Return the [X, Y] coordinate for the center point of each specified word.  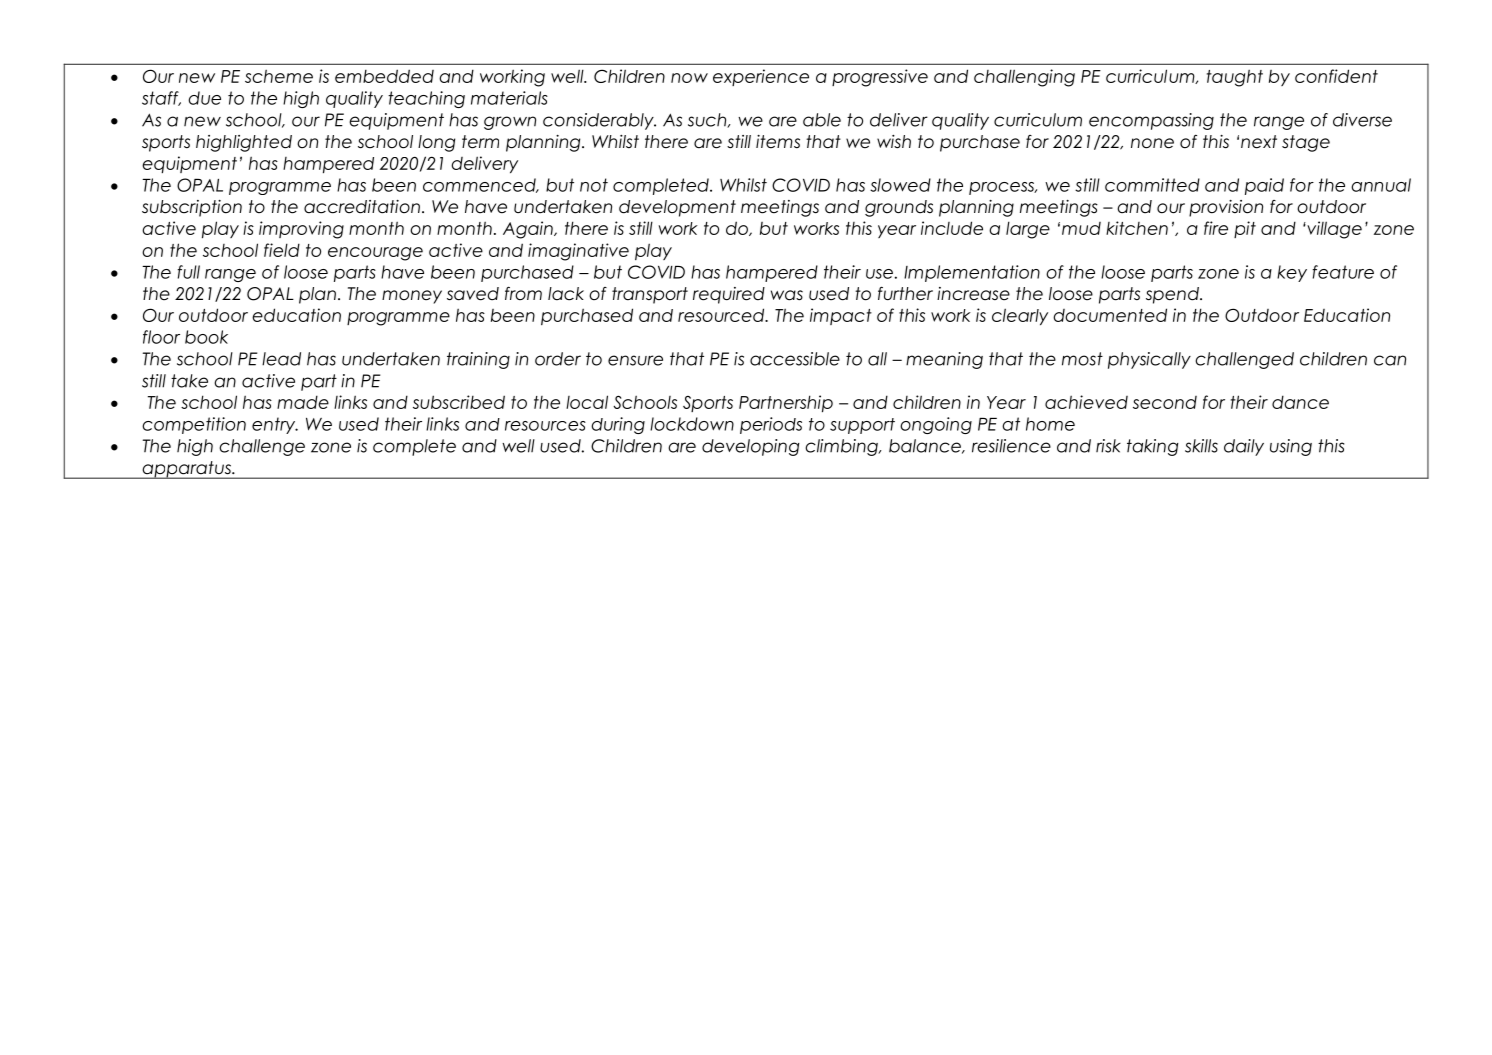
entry [275, 425]
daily [1244, 447]
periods [771, 425]
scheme [279, 76]
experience [761, 77]
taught [1235, 78]
